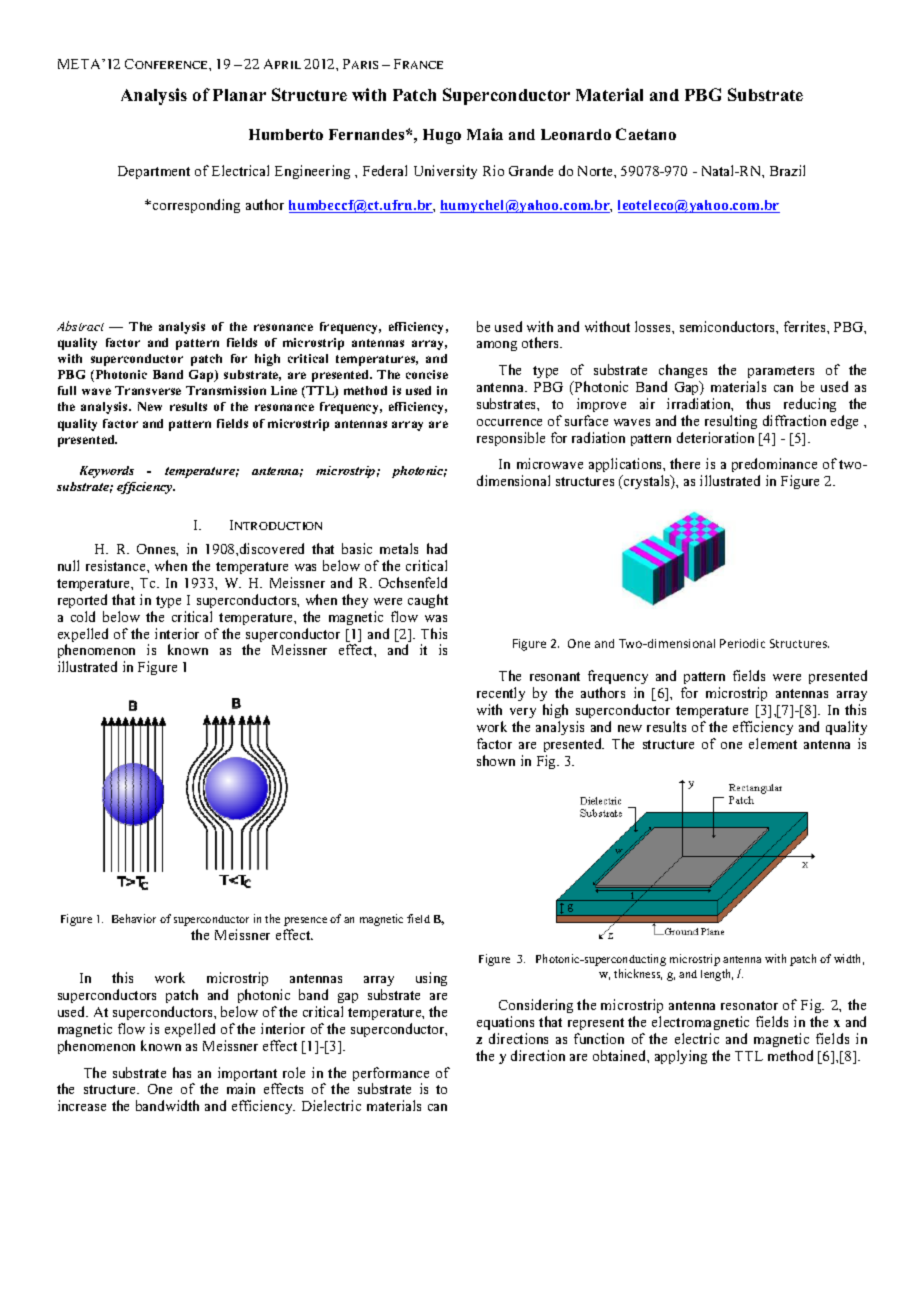  What do you see at coordinates (781, 372) in the page?
I see `parameters` at bounding box center [781, 372].
